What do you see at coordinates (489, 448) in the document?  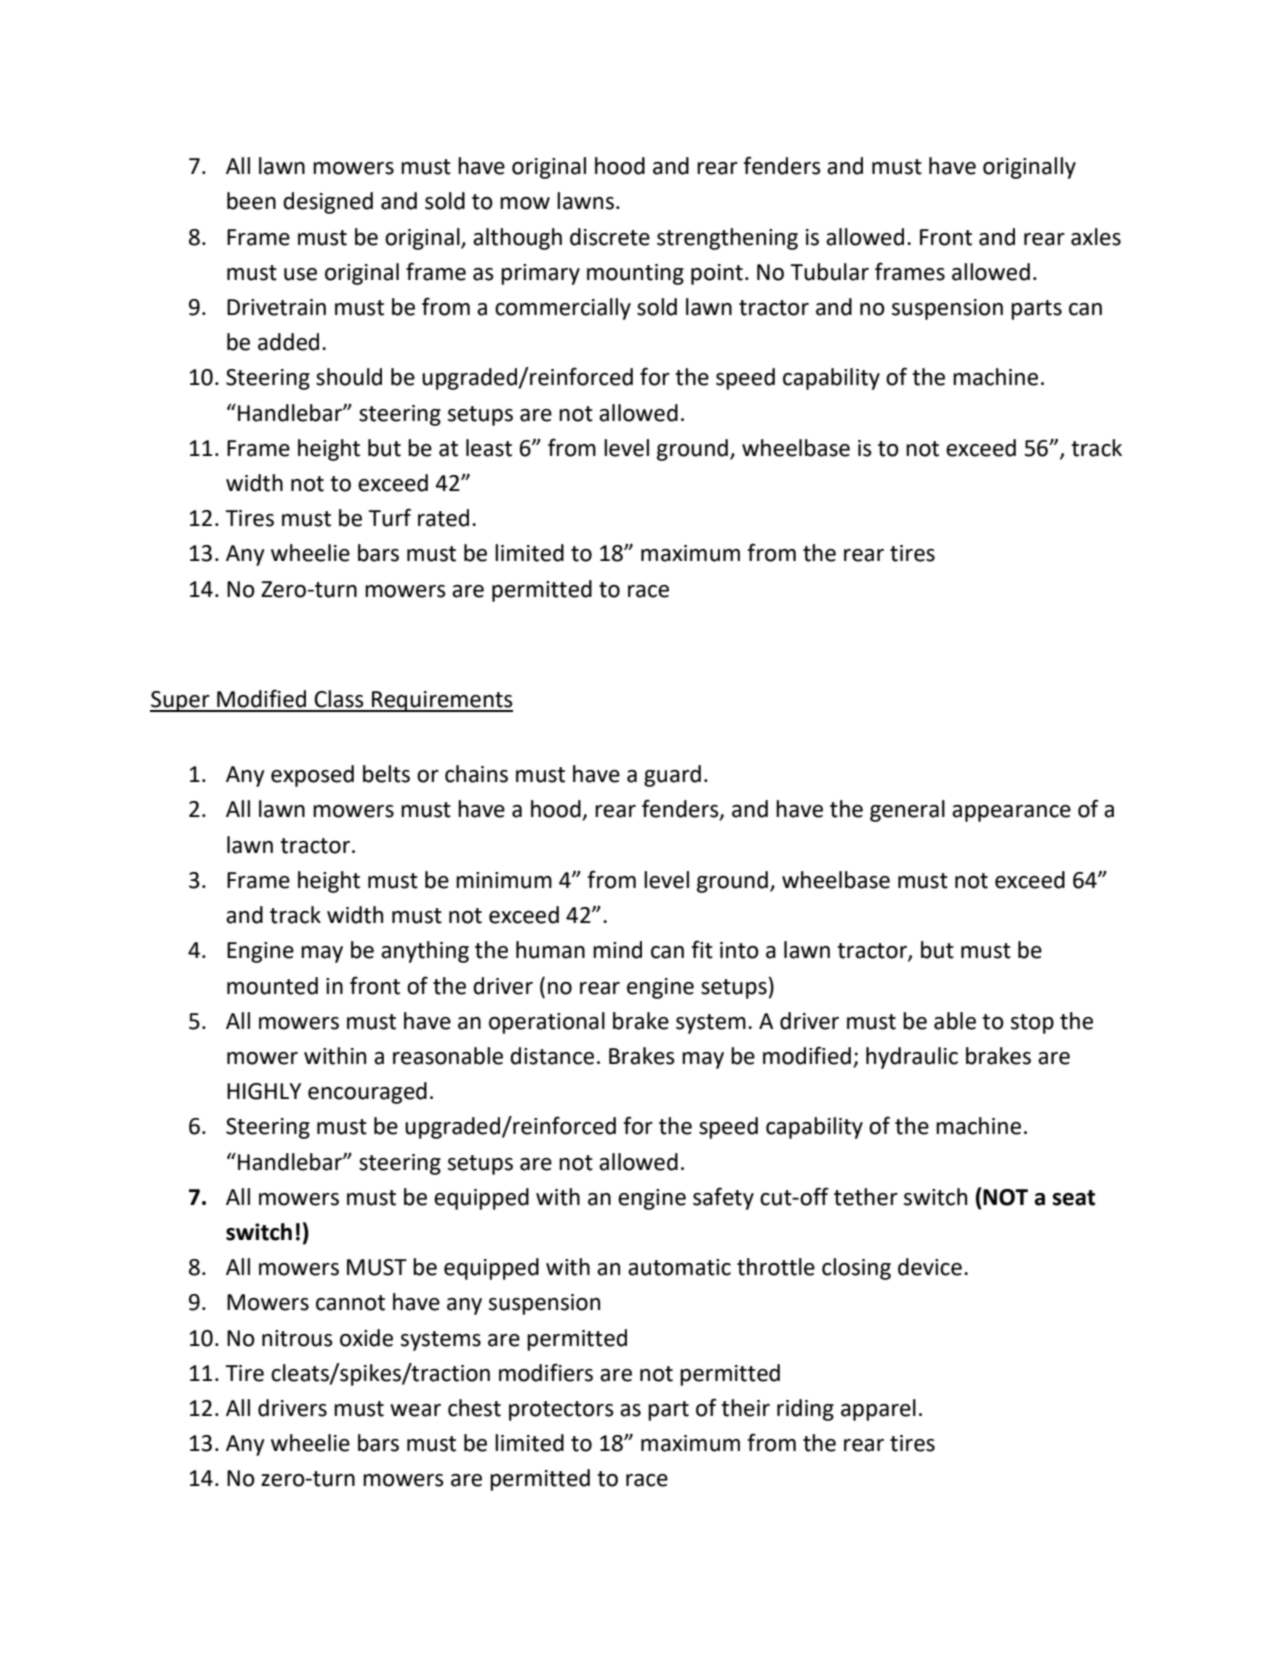 I see `least` at bounding box center [489, 448].
